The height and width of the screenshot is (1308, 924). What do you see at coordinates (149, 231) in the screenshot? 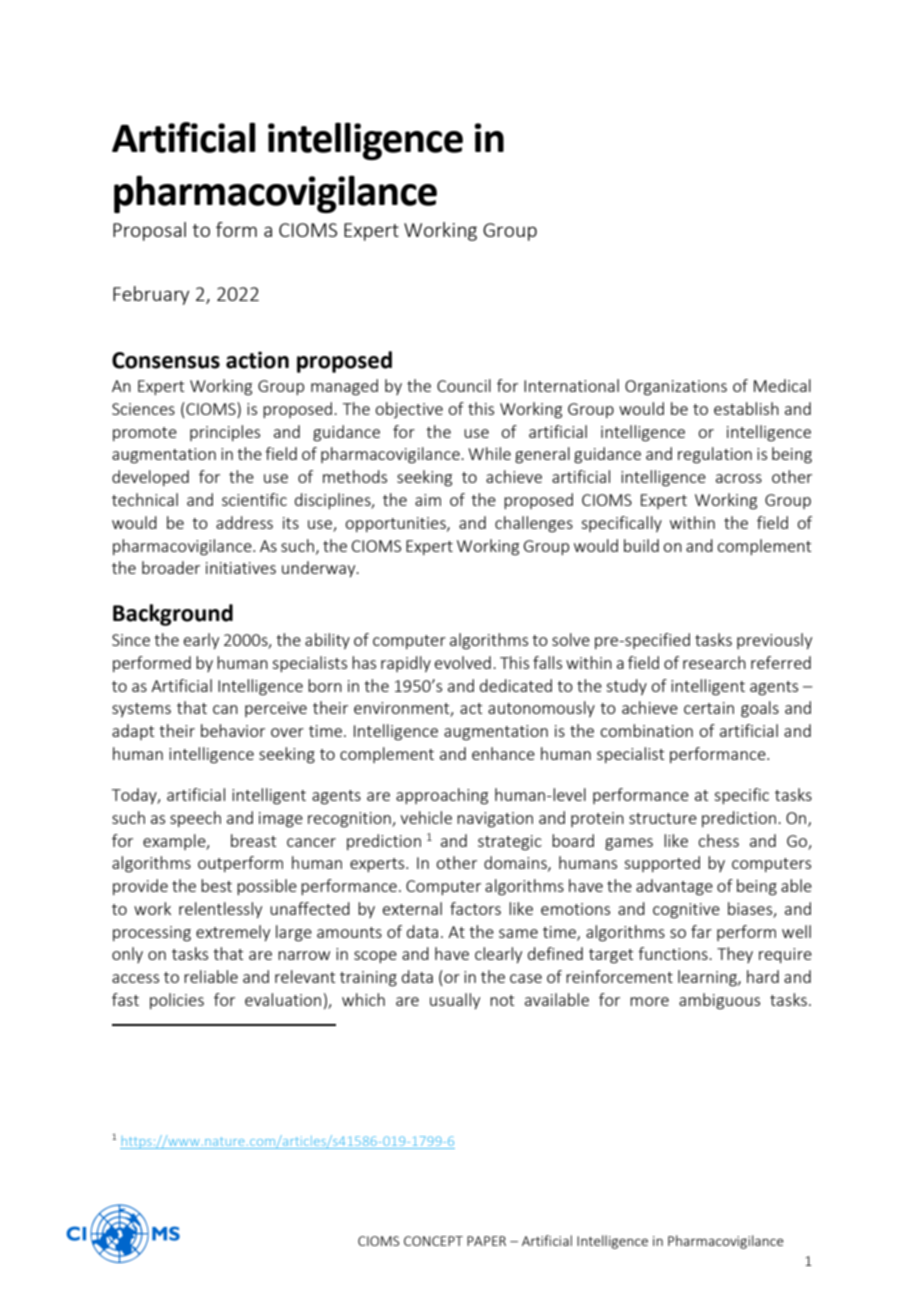
I see `Proposal` at bounding box center [149, 231].
